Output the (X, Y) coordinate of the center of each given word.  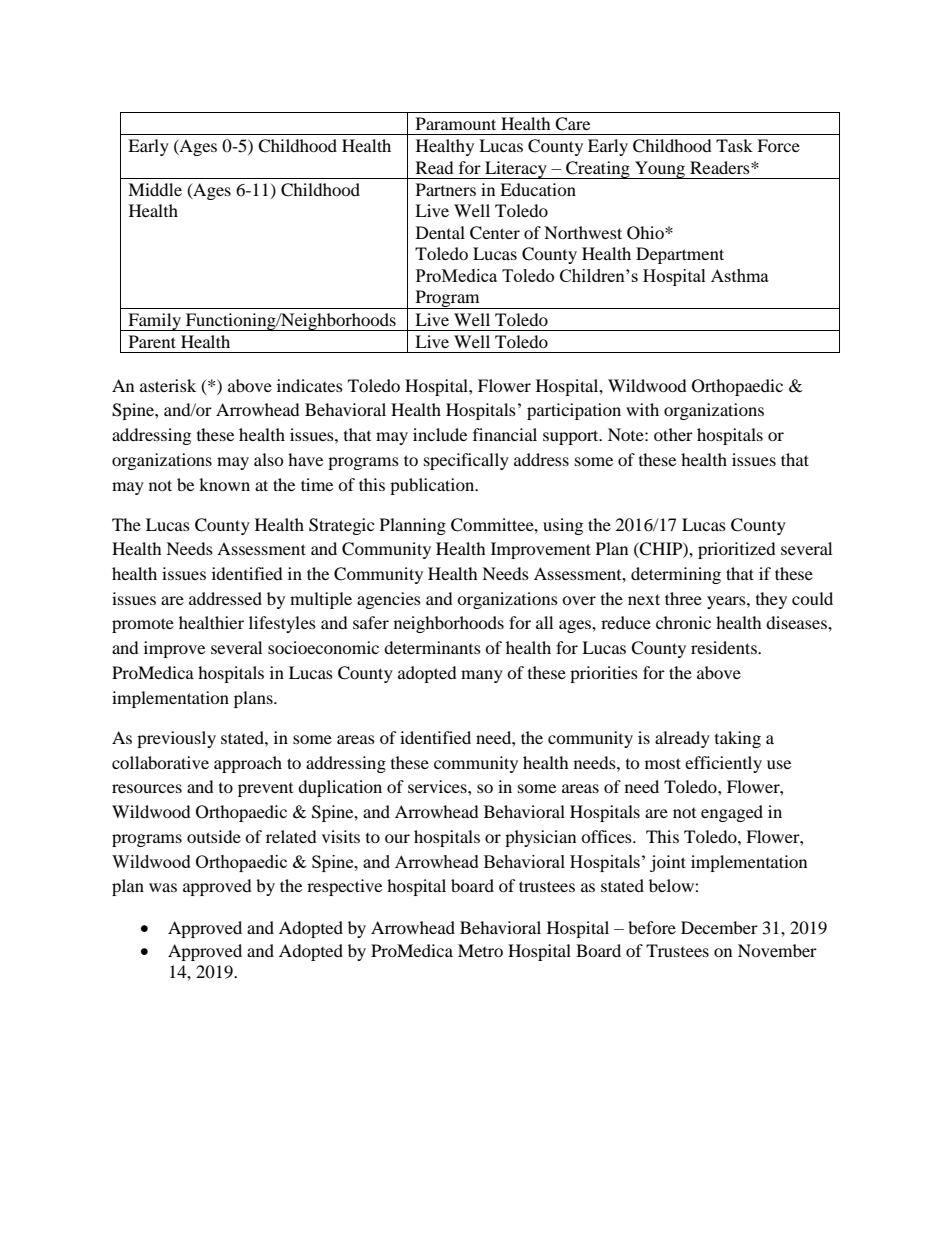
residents (725, 647)
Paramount (456, 123)
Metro (480, 950)
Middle (155, 189)
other (673, 434)
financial (505, 434)
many (482, 676)
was (163, 887)
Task (734, 145)
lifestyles (282, 624)
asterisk (168, 385)
